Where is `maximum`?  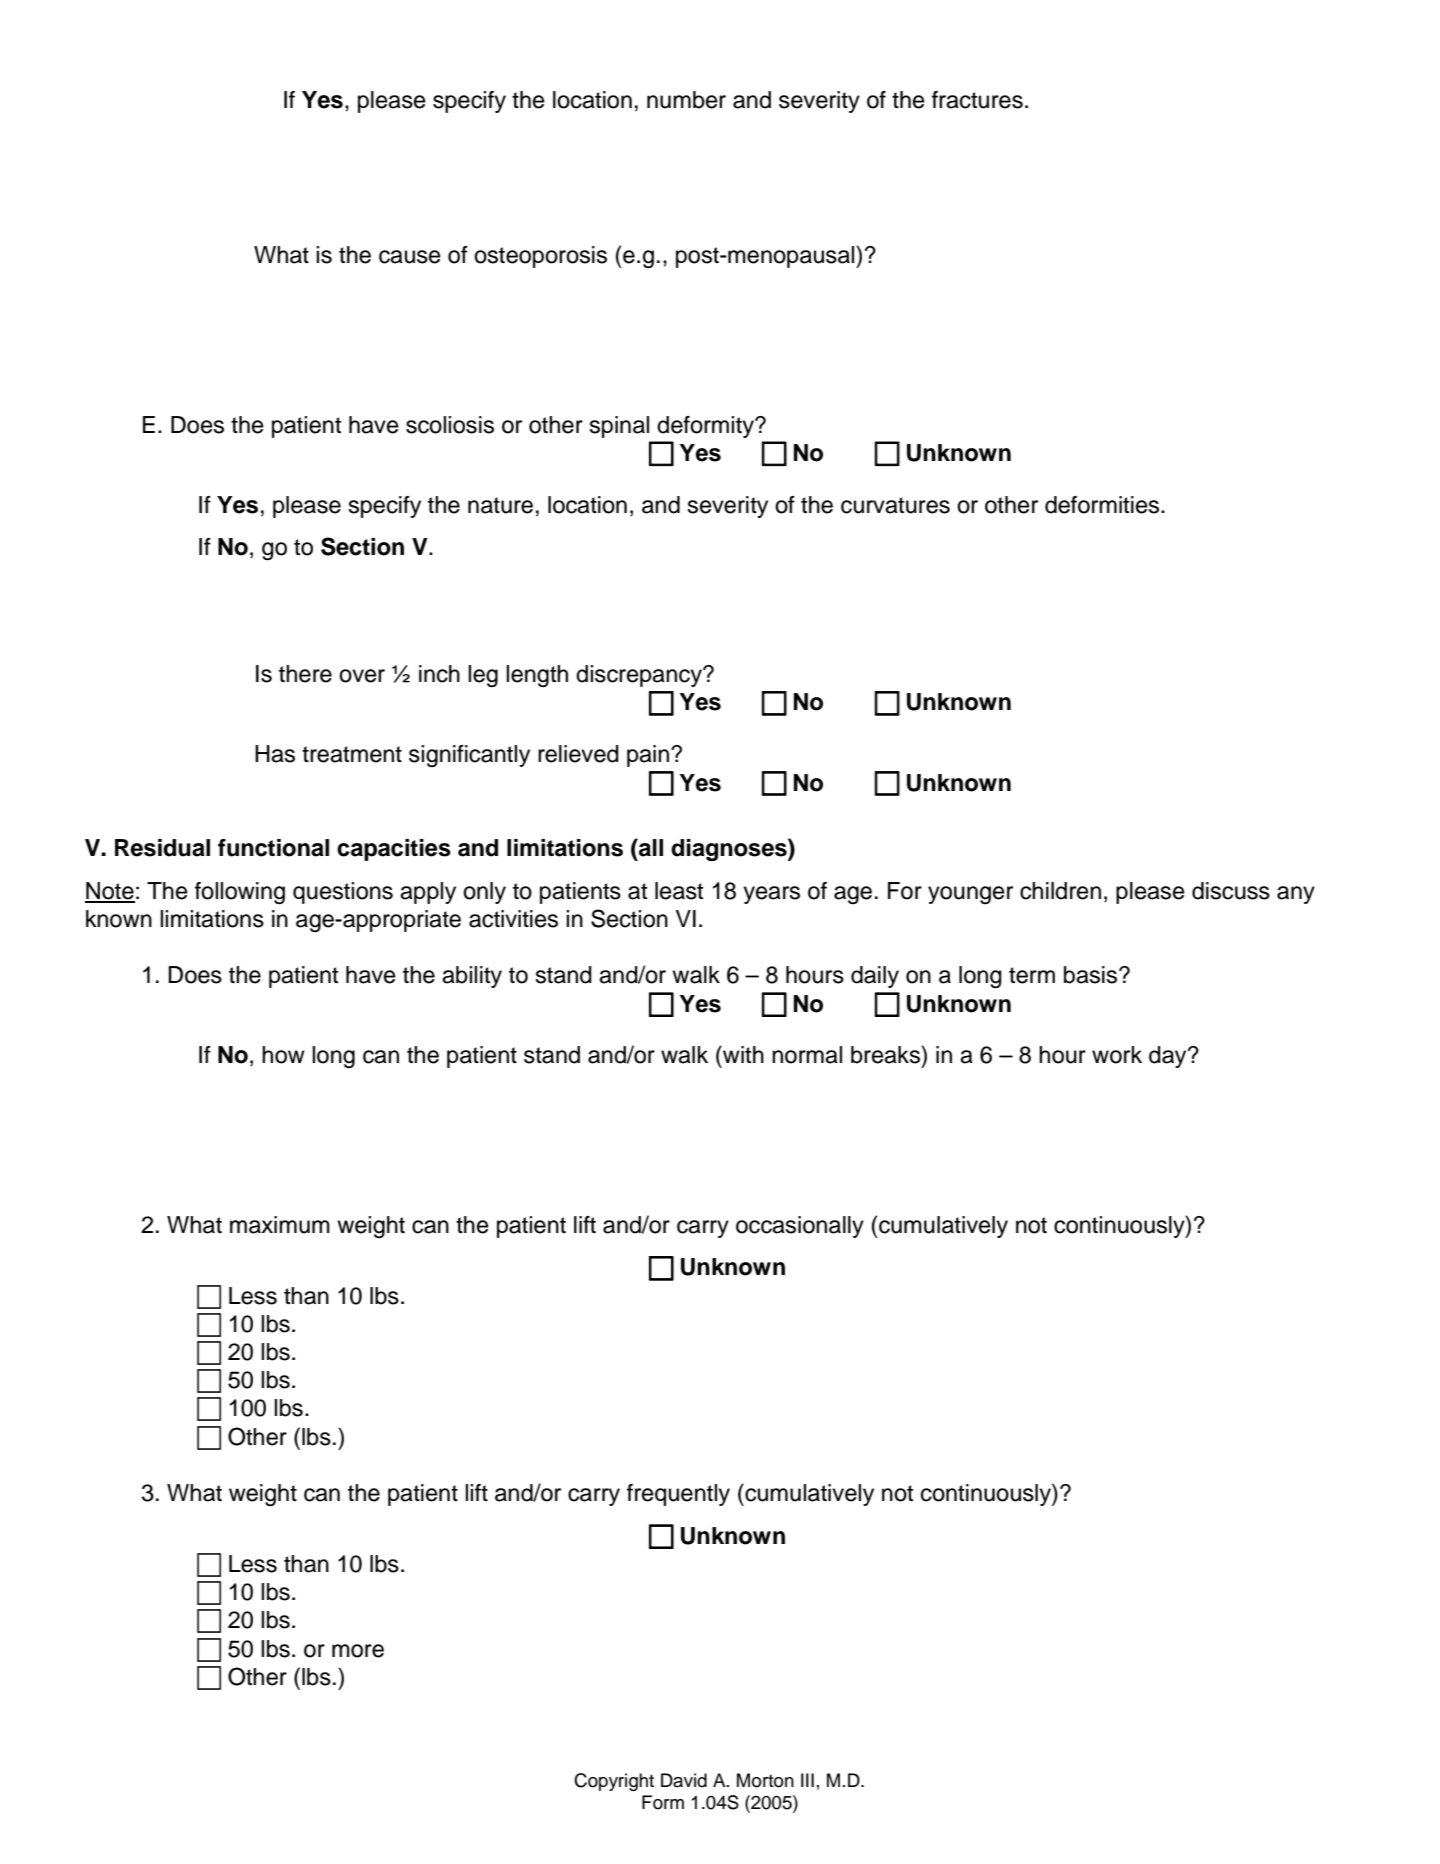
maximum is located at coordinates (280, 1225).
